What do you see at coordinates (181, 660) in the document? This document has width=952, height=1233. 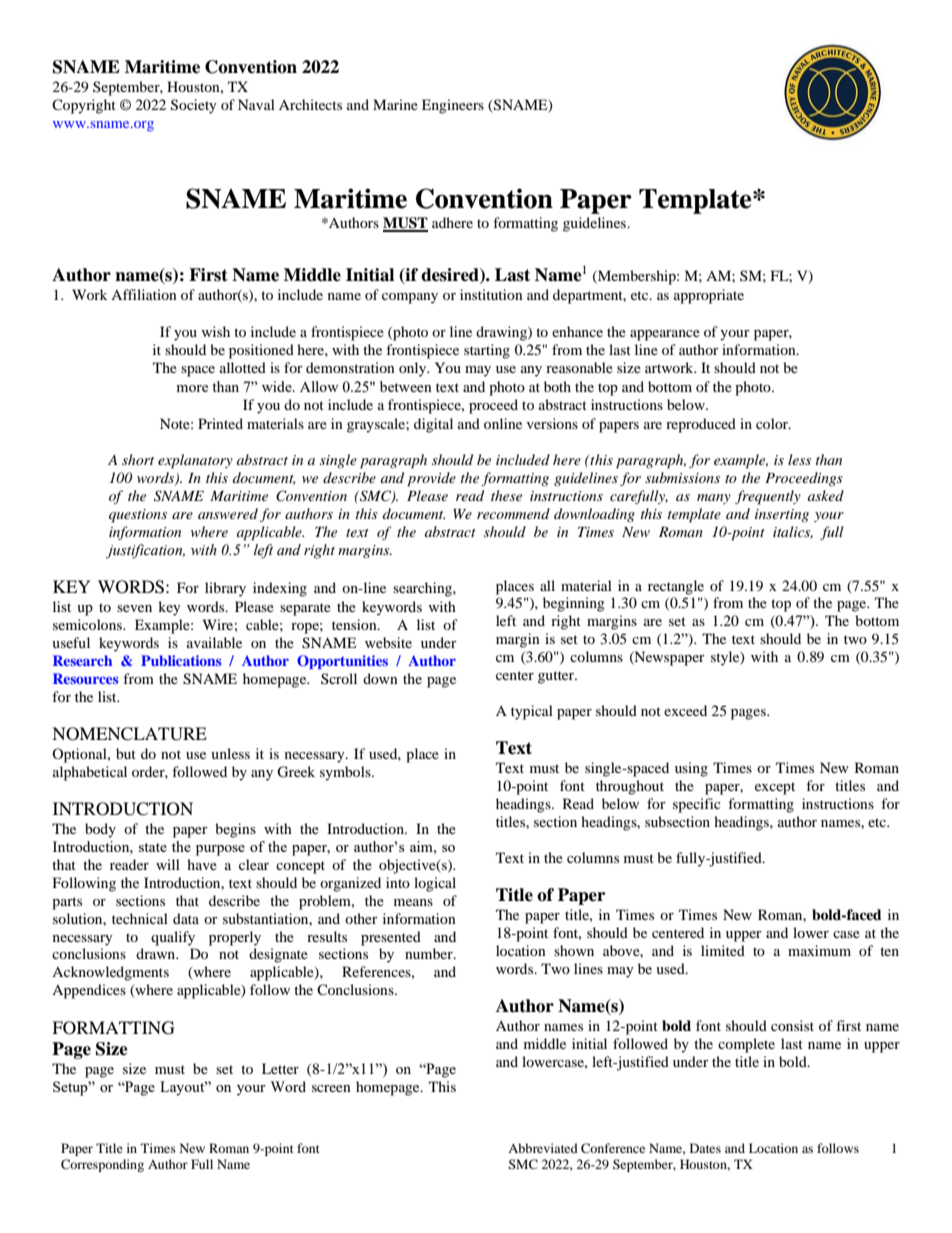 I see `Publications` at bounding box center [181, 660].
